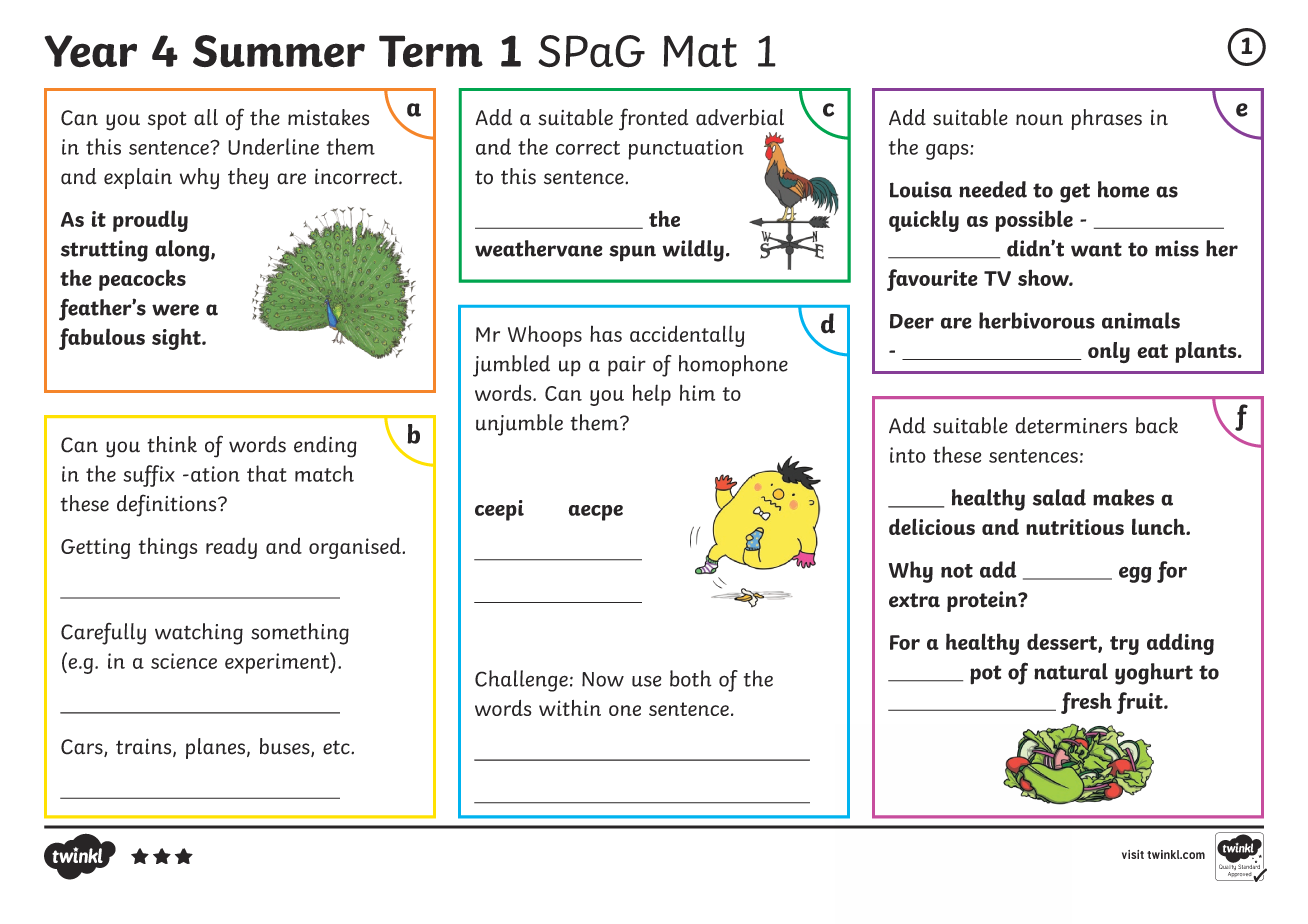 The image size is (1308, 924). Describe the element at coordinates (1059, 497) in the image. I see `salad` at that location.
